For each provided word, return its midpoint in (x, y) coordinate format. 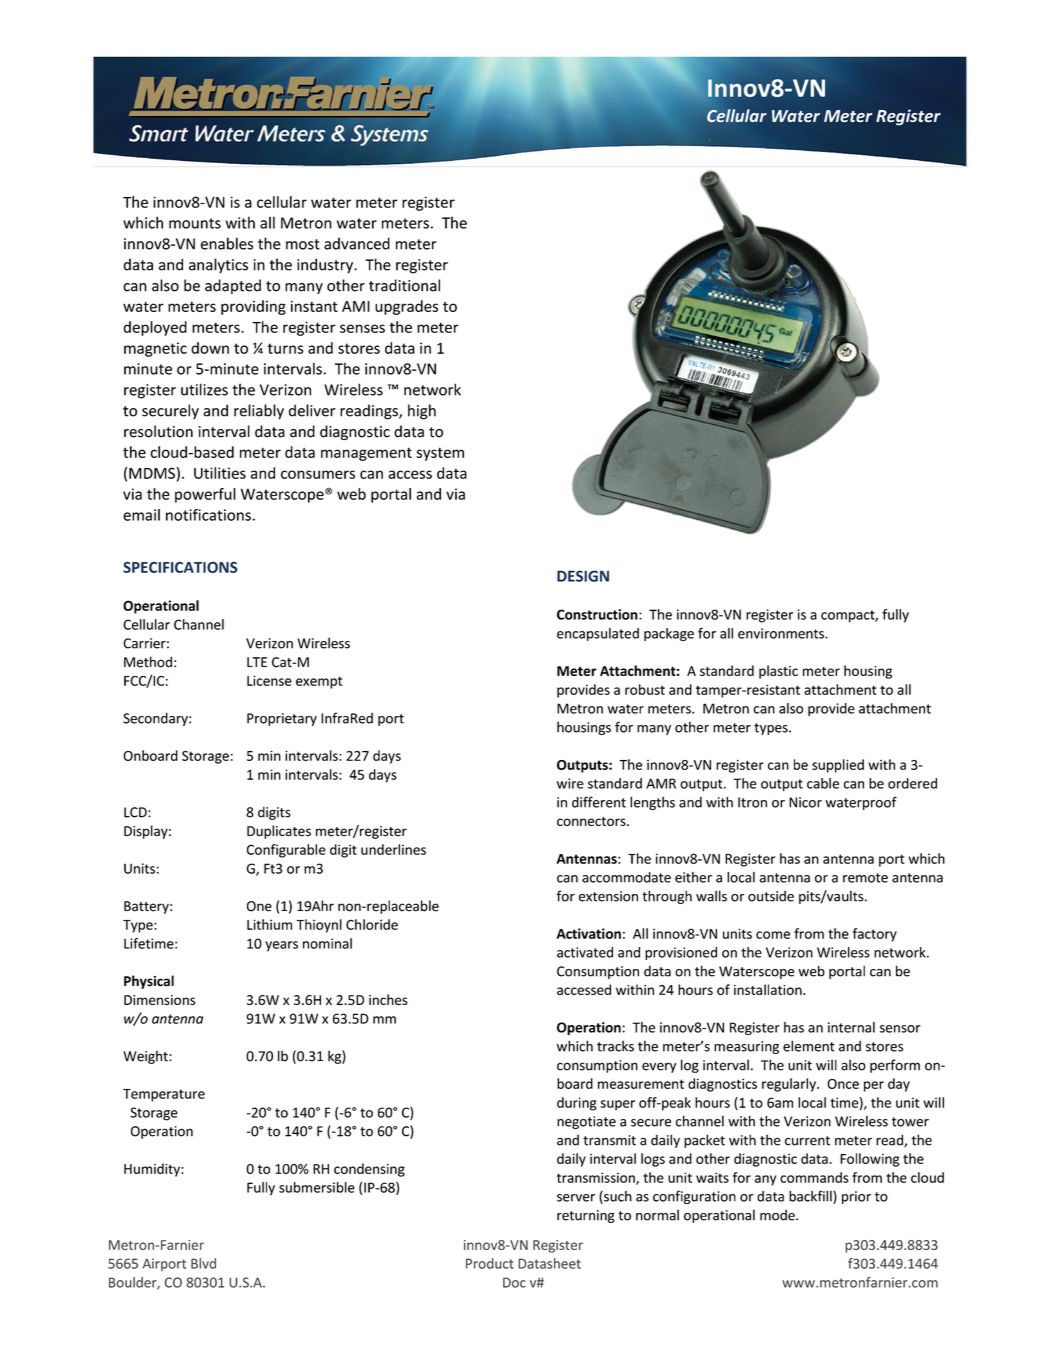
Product (490, 1263)
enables (227, 243)
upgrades (406, 307)
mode (778, 1215)
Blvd (203, 1263)
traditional (404, 285)
